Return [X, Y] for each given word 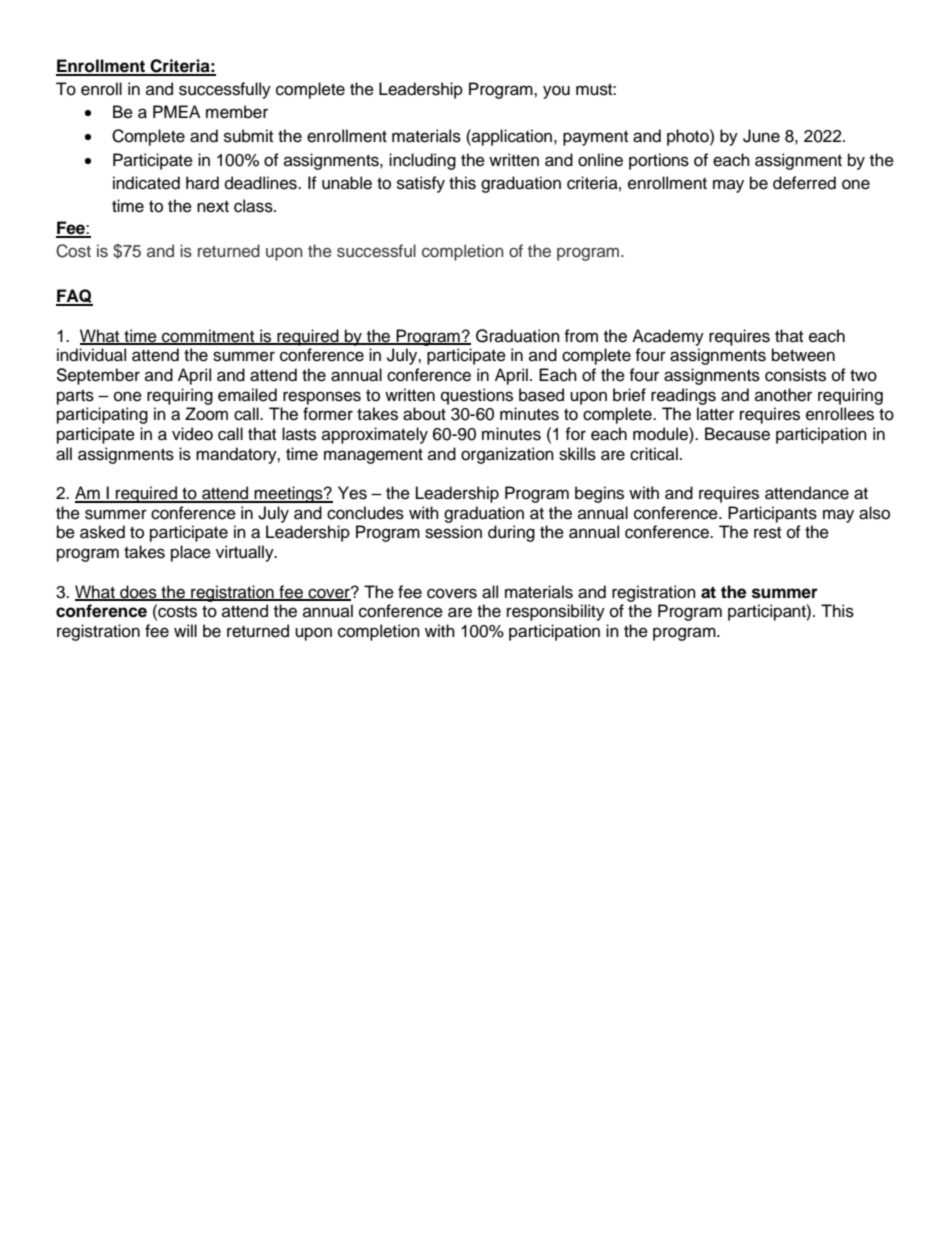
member [237, 112]
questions [477, 396]
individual [91, 355]
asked [102, 532]
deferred [804, 183]
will [185, 630]
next [213, 207]
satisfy [421, 184]
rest [767, 533]
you [556, 92]
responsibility [556, 612]
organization [507, 455]
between [803, 355]
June [761, 136]
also [874, 513]
